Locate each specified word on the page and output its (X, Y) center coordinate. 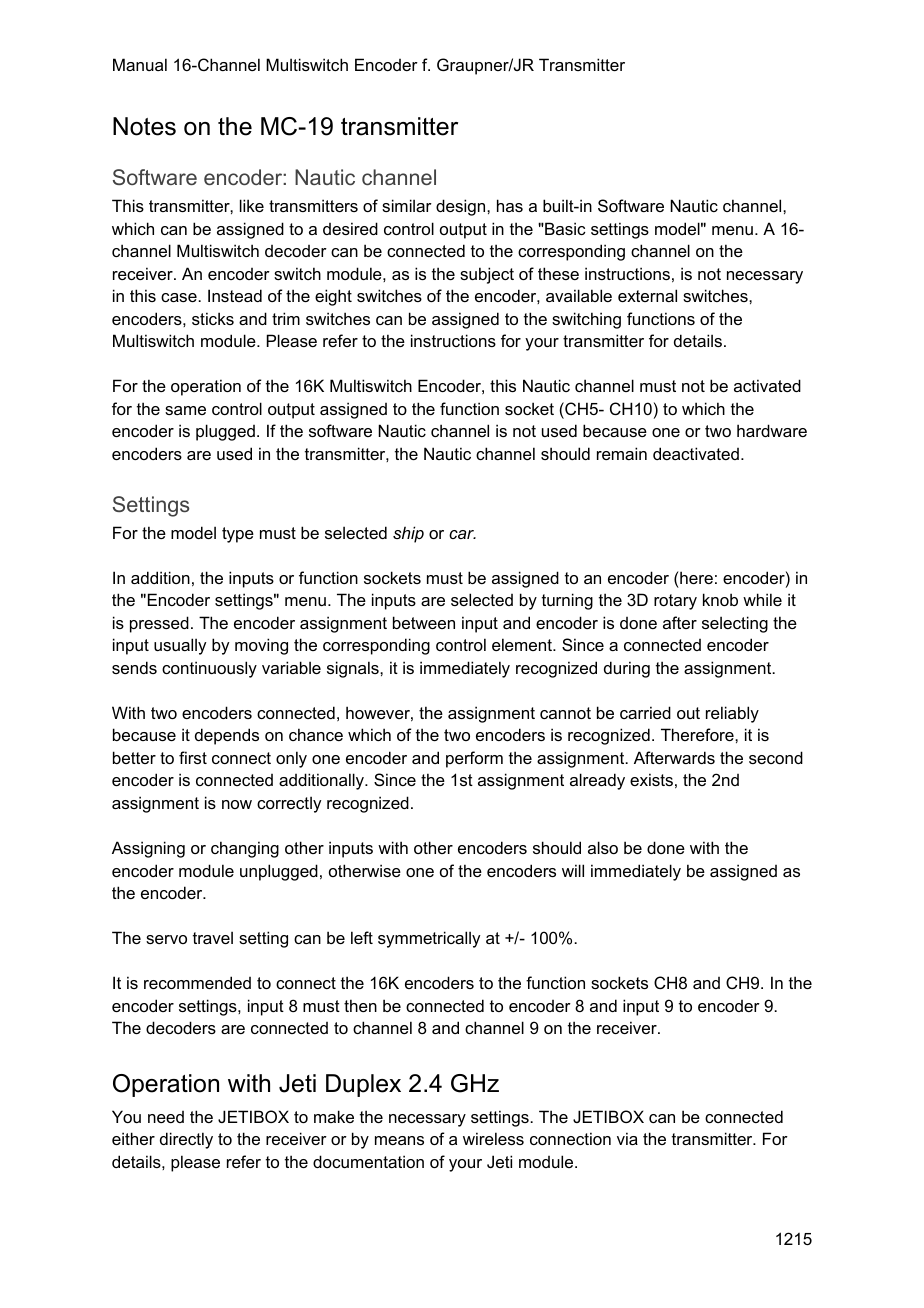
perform (474, 759)
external (647, 295)
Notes (144, 126)
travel (213, 937)
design (462, 207)
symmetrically (429, 939)
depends (227, 736)
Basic (564, 228)
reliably (732, 714)
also (603, 847)
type (238, 535)
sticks (213, 318)
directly (186, 1140)
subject (487, 275)
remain (622, 453)
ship (408, 534)
